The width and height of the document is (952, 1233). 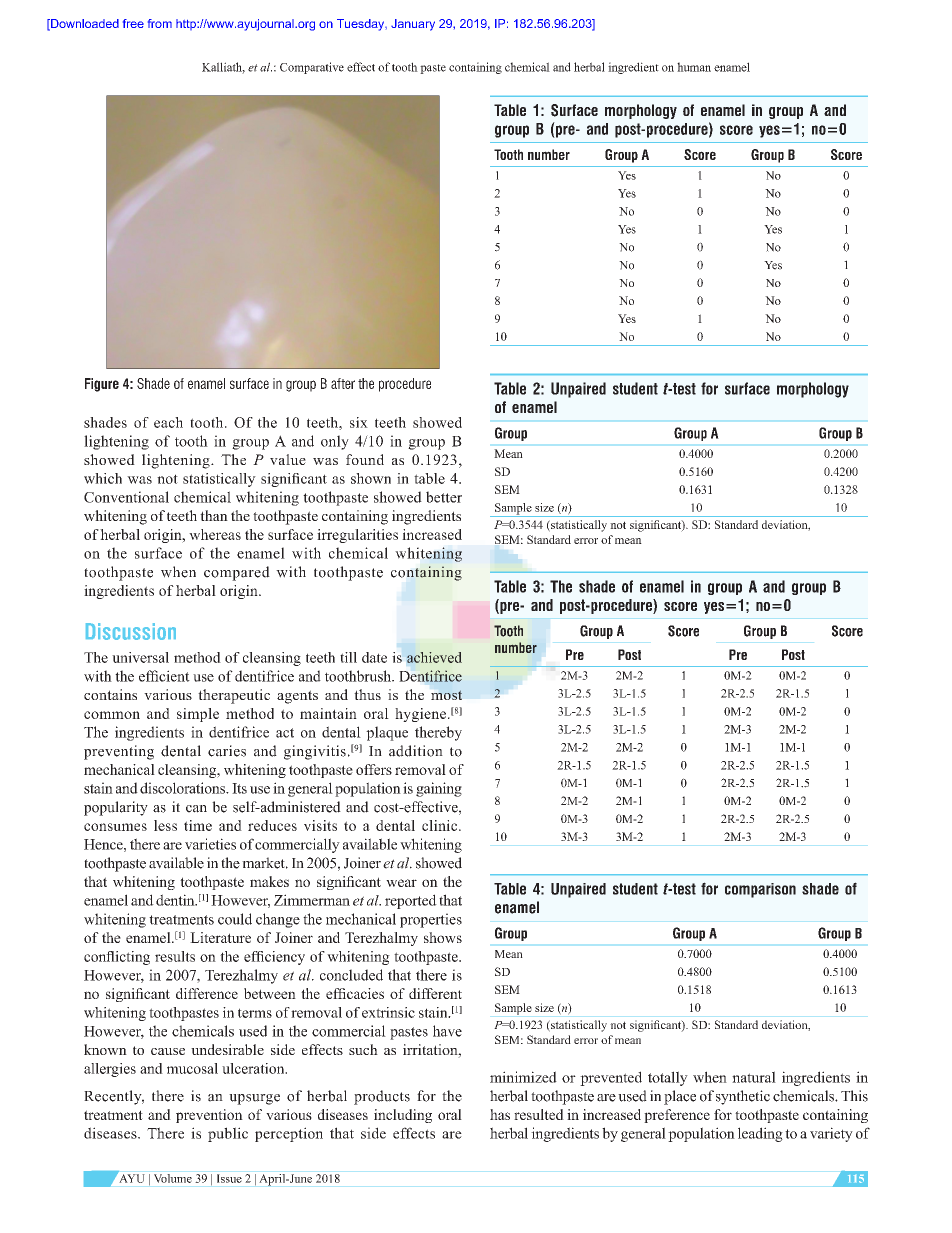 What do you see at coordinates (210, 844) in the document?
I see `varieties` at bounding box center [210, 844].
